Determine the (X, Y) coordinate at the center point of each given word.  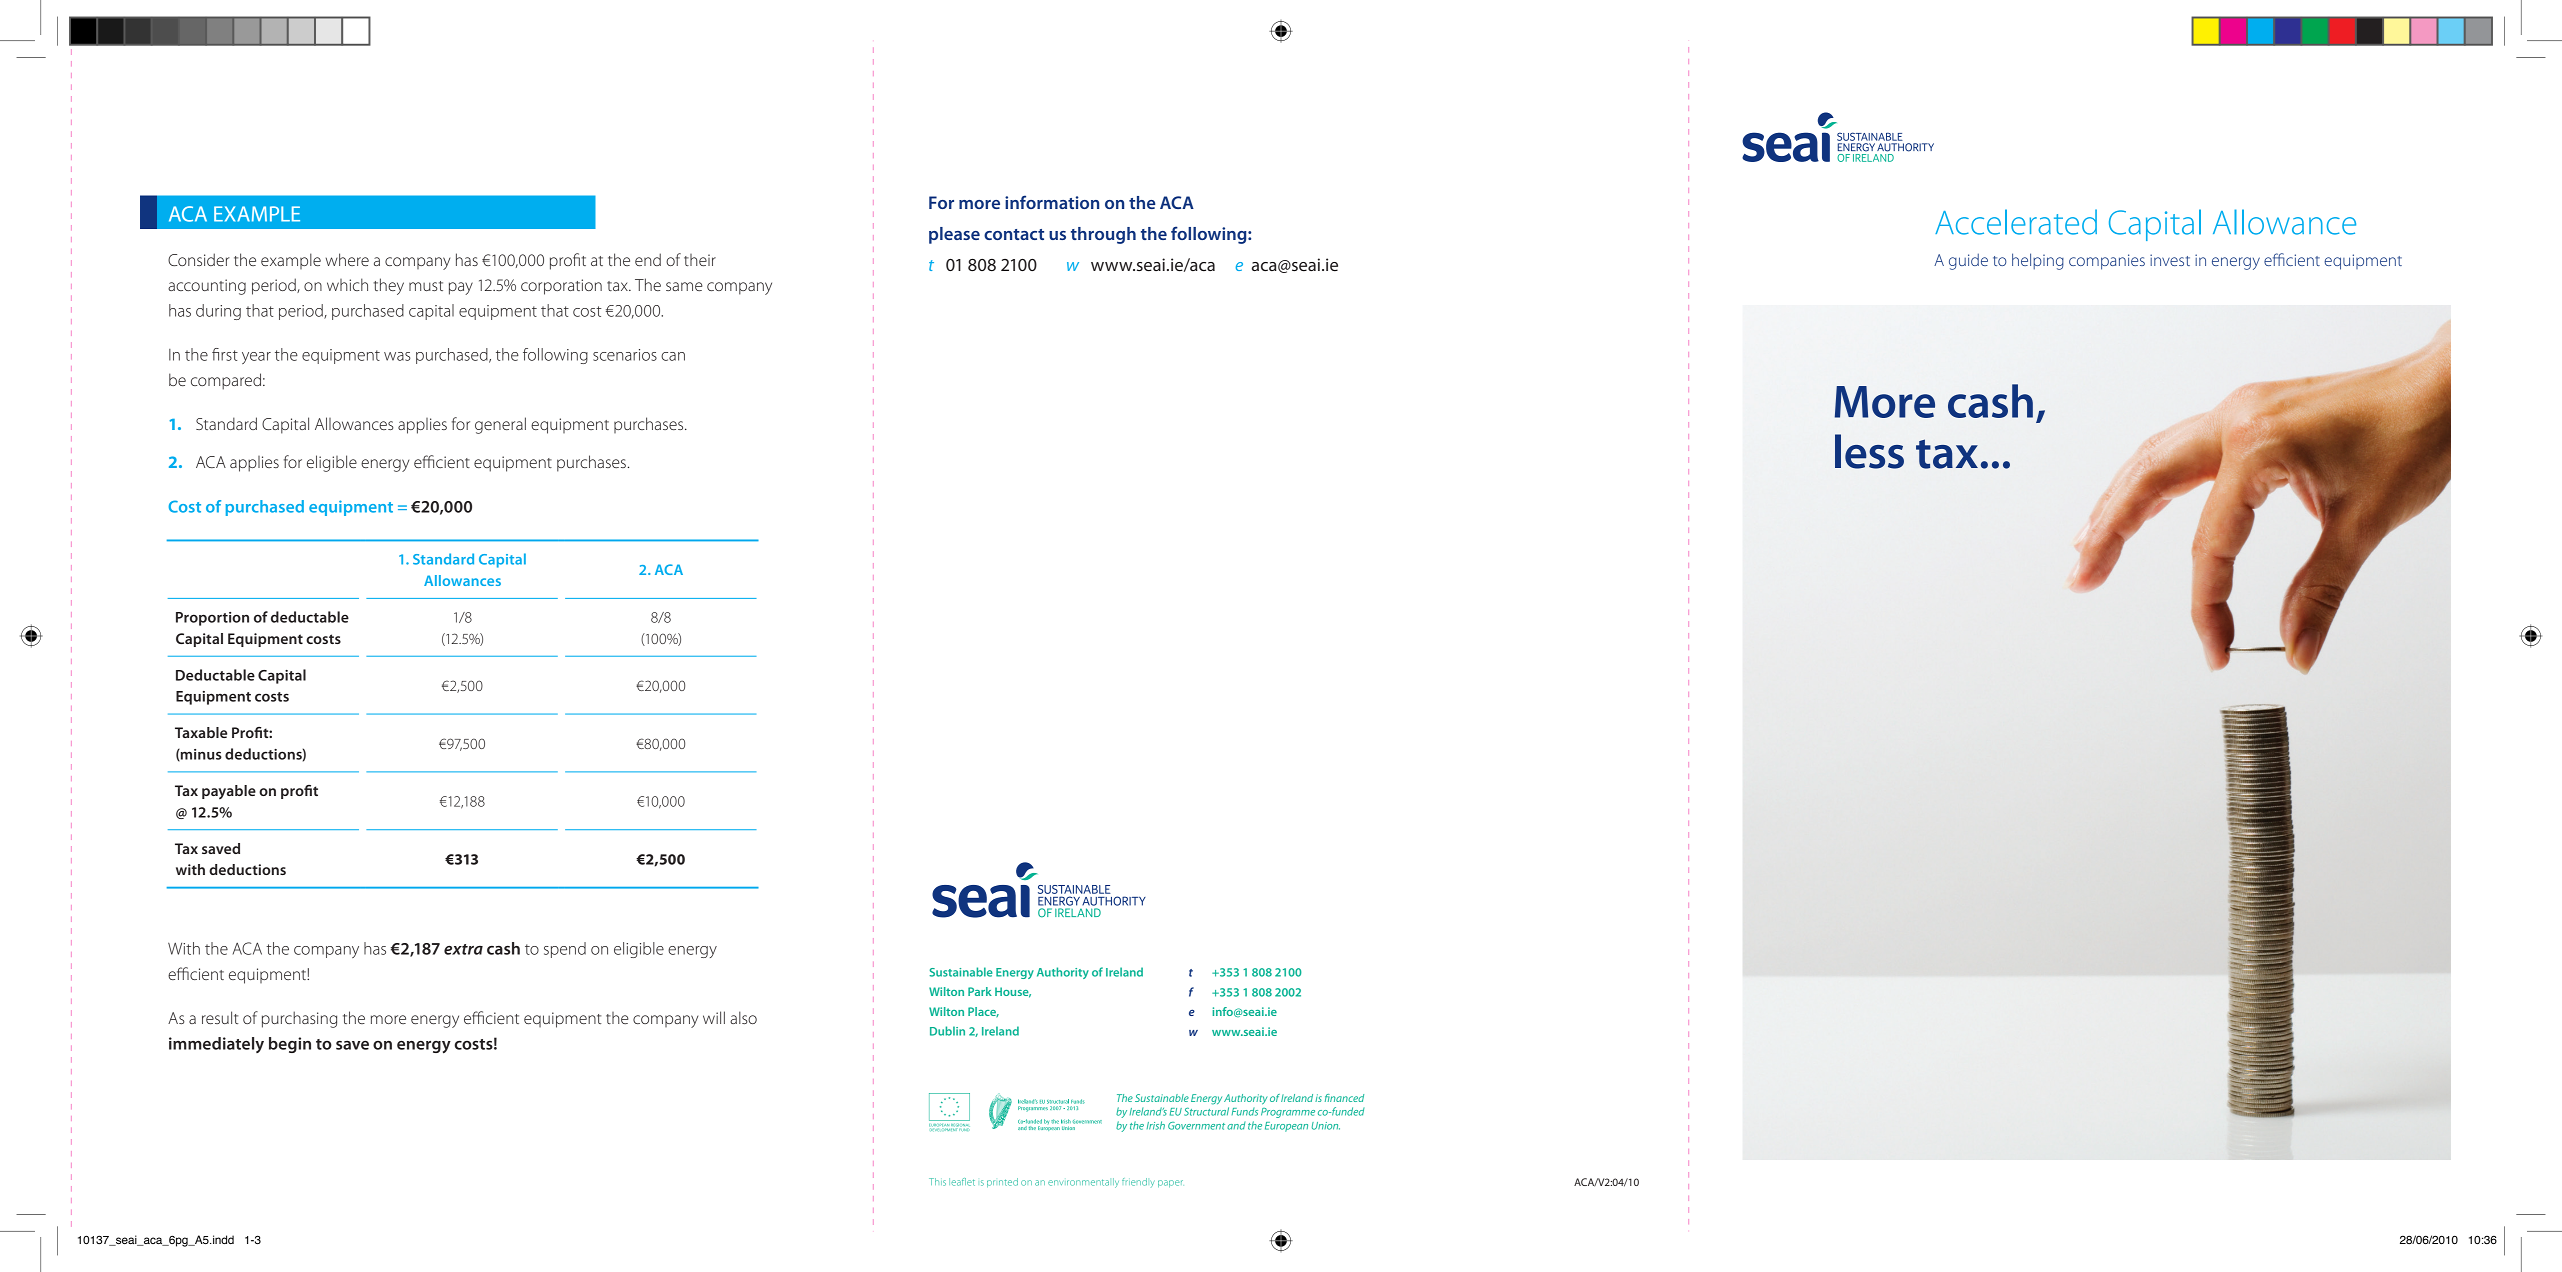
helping (2038, 261)
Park (980, 991)
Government (1196, 1126)
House (1013, 992)
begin (290, 1045)
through (1103, 235)
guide (1968, 261)
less (1869, 451)
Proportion (212, 619)
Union (1326, 1126)
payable (229, 792)
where (347, 259)
